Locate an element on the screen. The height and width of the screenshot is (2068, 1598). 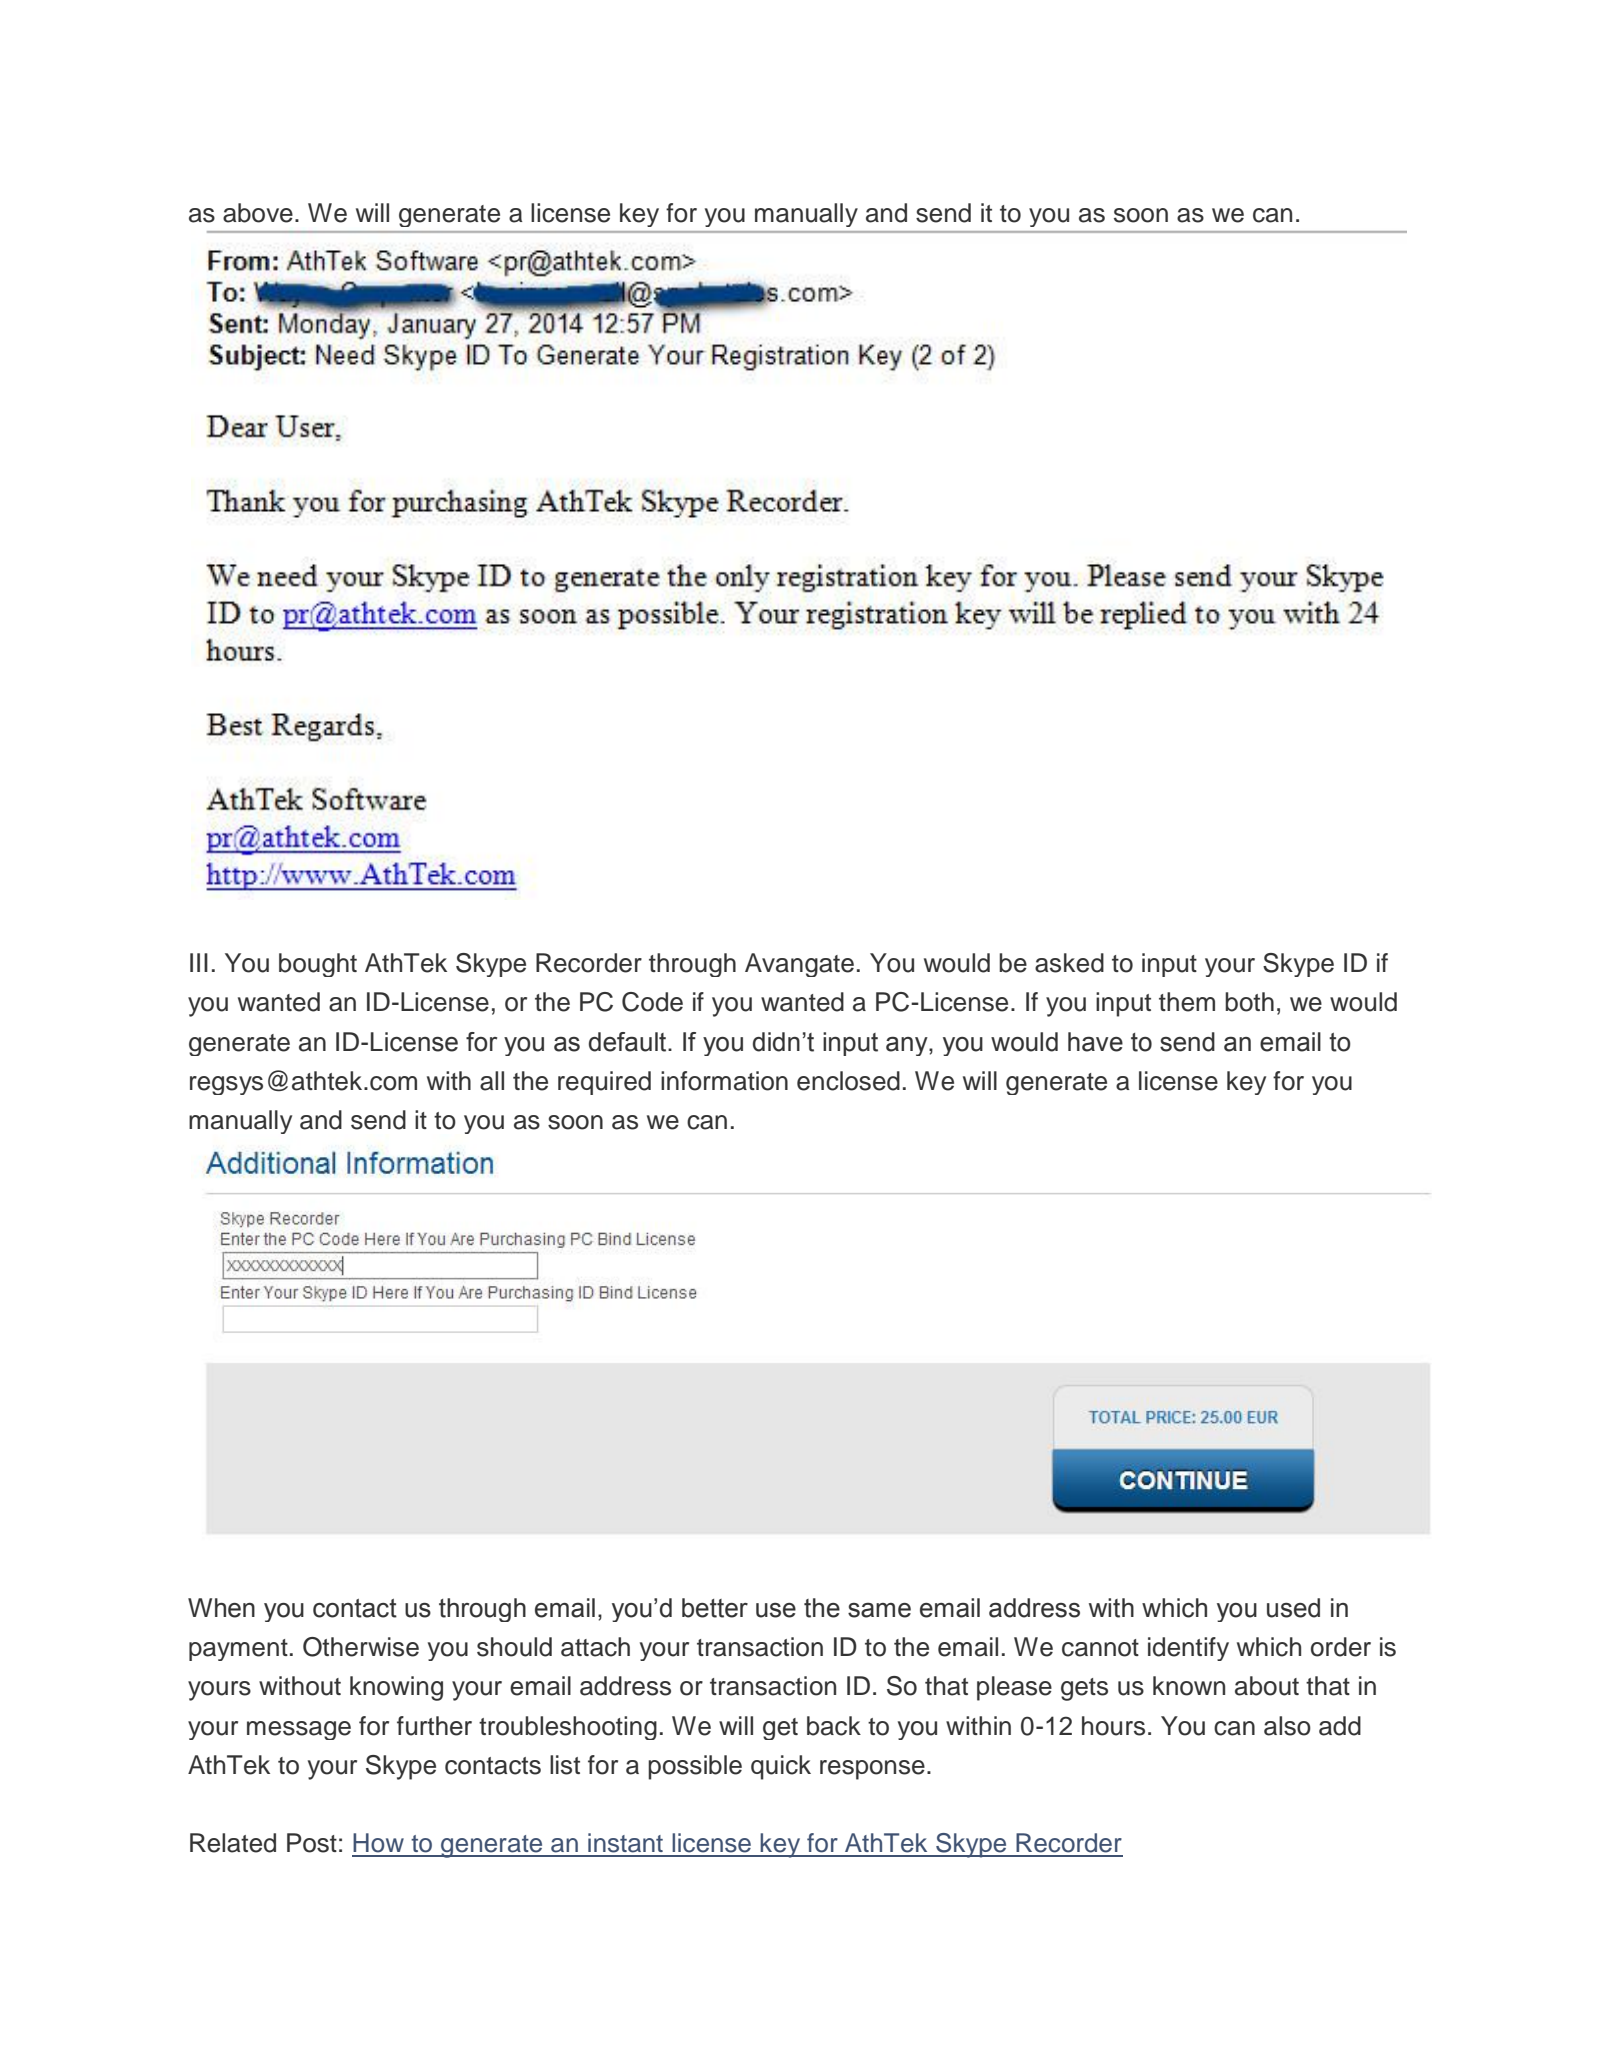
quick is located at coordinates (781, 1767).
